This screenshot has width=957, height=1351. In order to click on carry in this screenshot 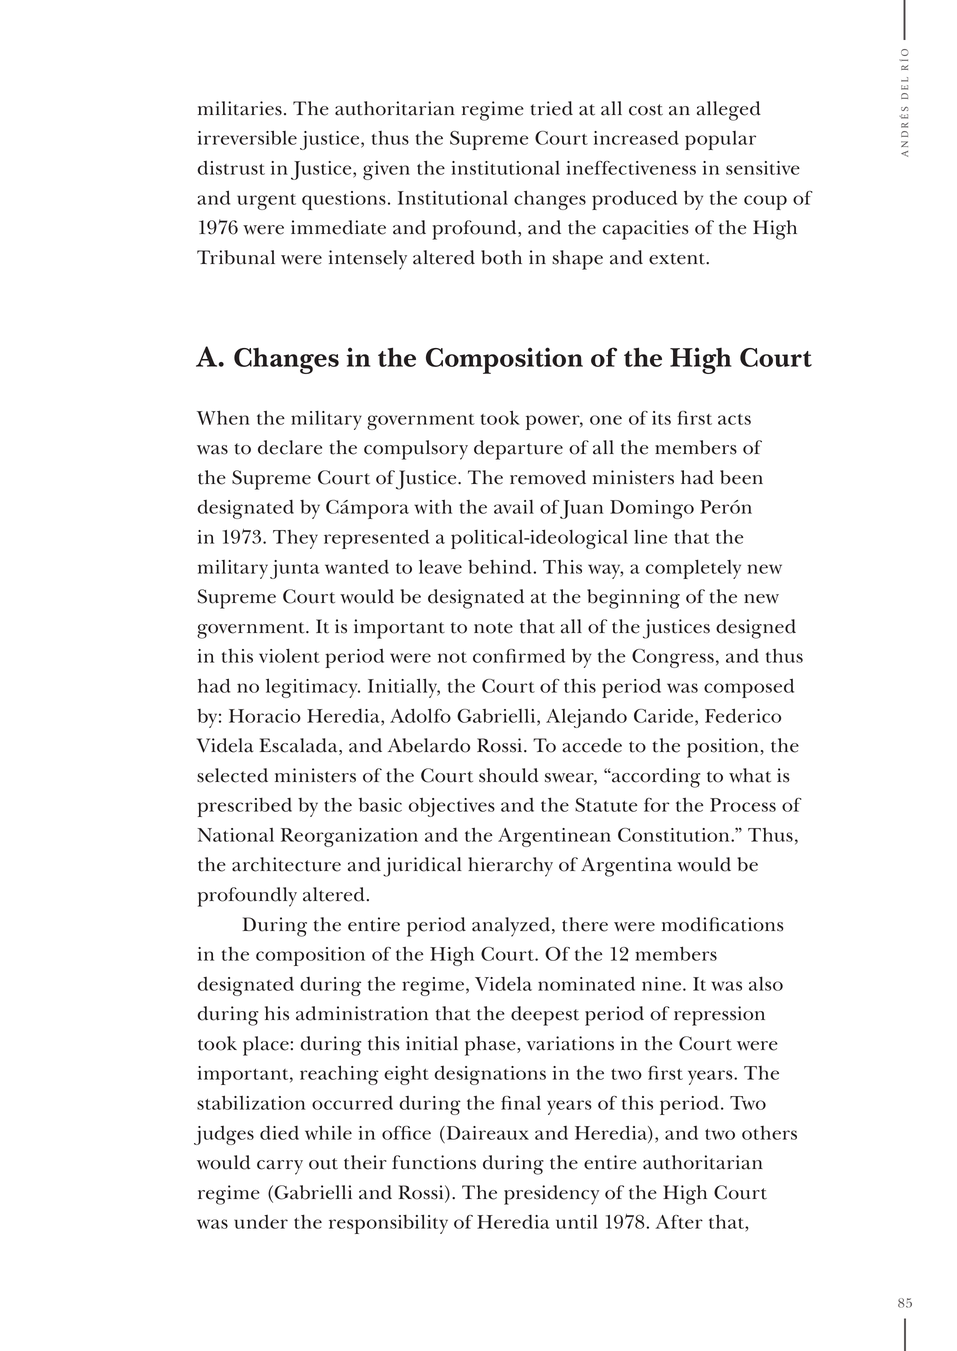, I will do `click(280, 1167)`.
